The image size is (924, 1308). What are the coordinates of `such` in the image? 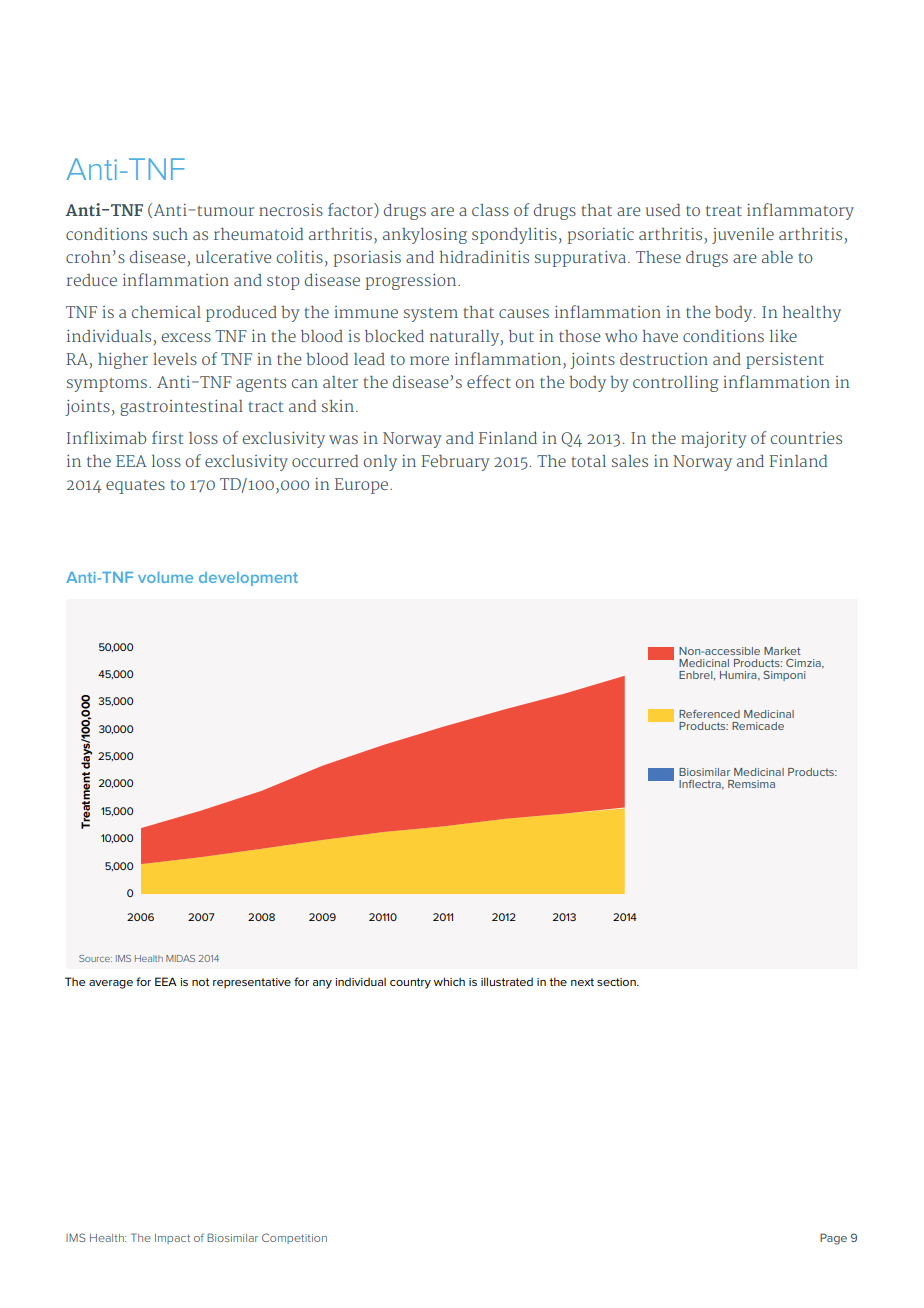 It's located at (170, 234).
